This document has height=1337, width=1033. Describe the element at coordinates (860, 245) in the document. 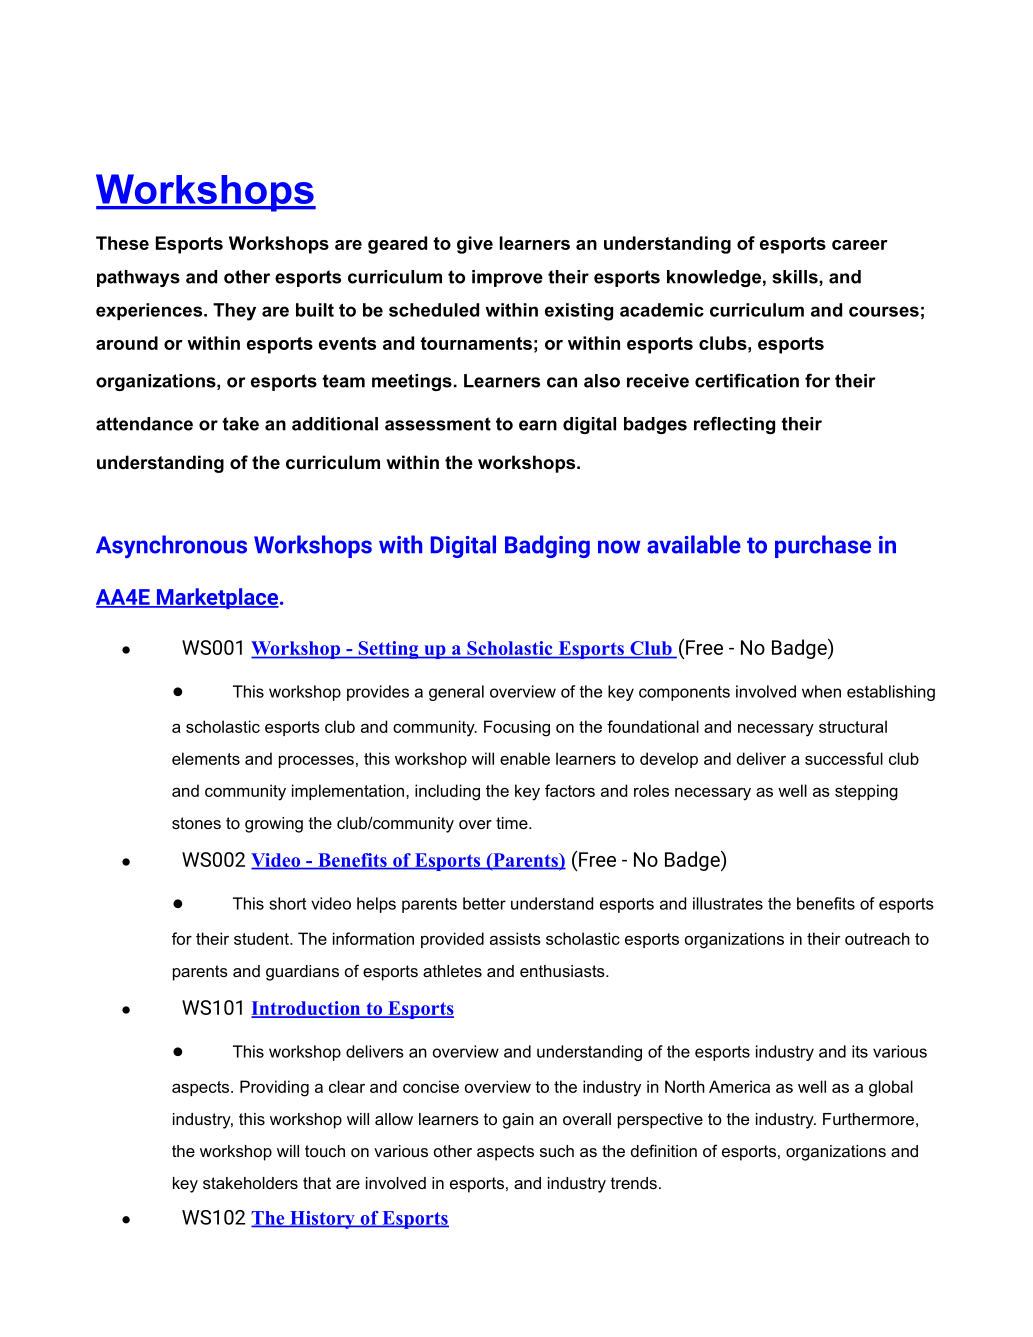

I see `career` at that location.
